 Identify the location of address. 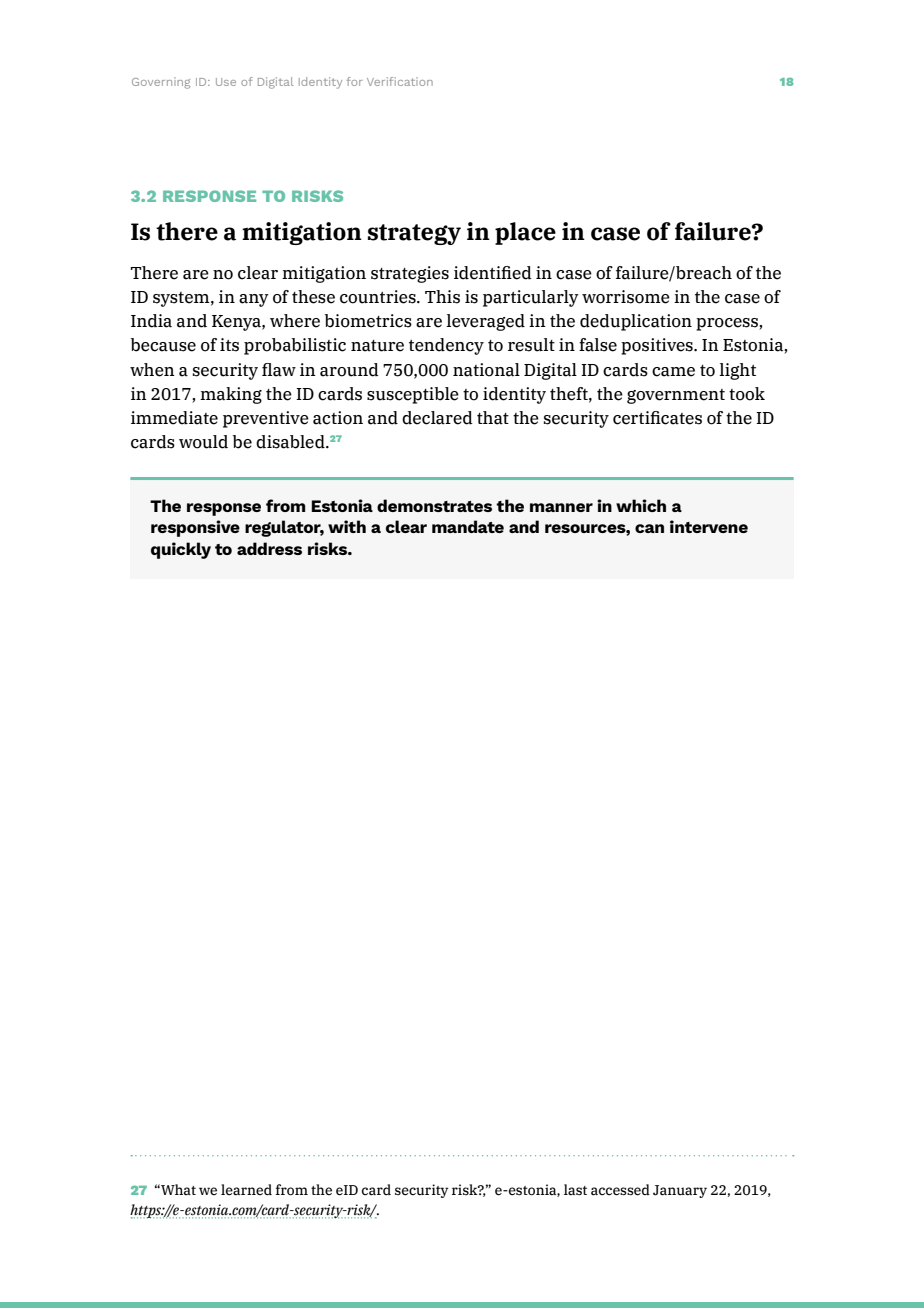
(269, 548).
